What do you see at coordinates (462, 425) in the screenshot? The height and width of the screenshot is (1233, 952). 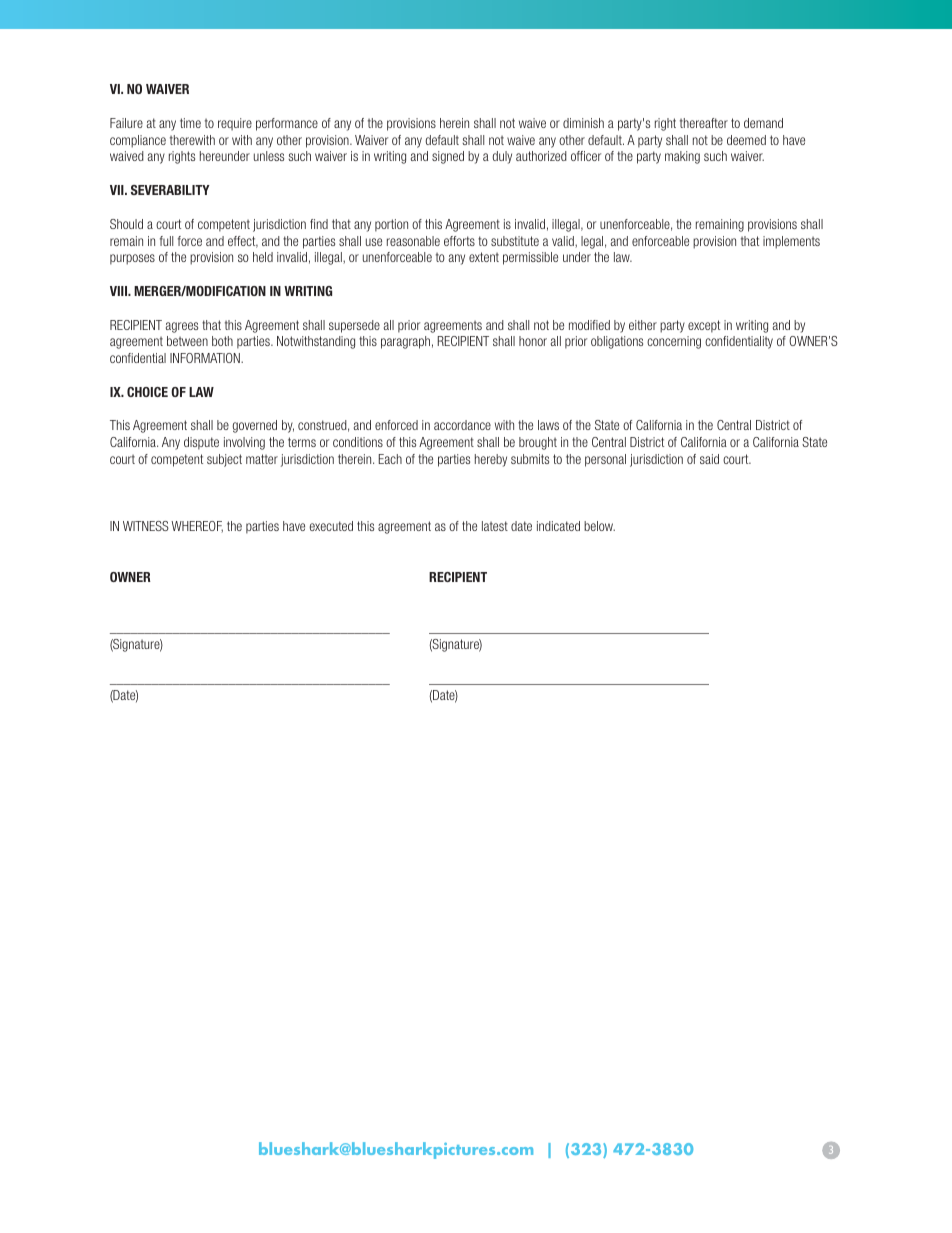 I see `accordance` at bounding box center [462, 425].
